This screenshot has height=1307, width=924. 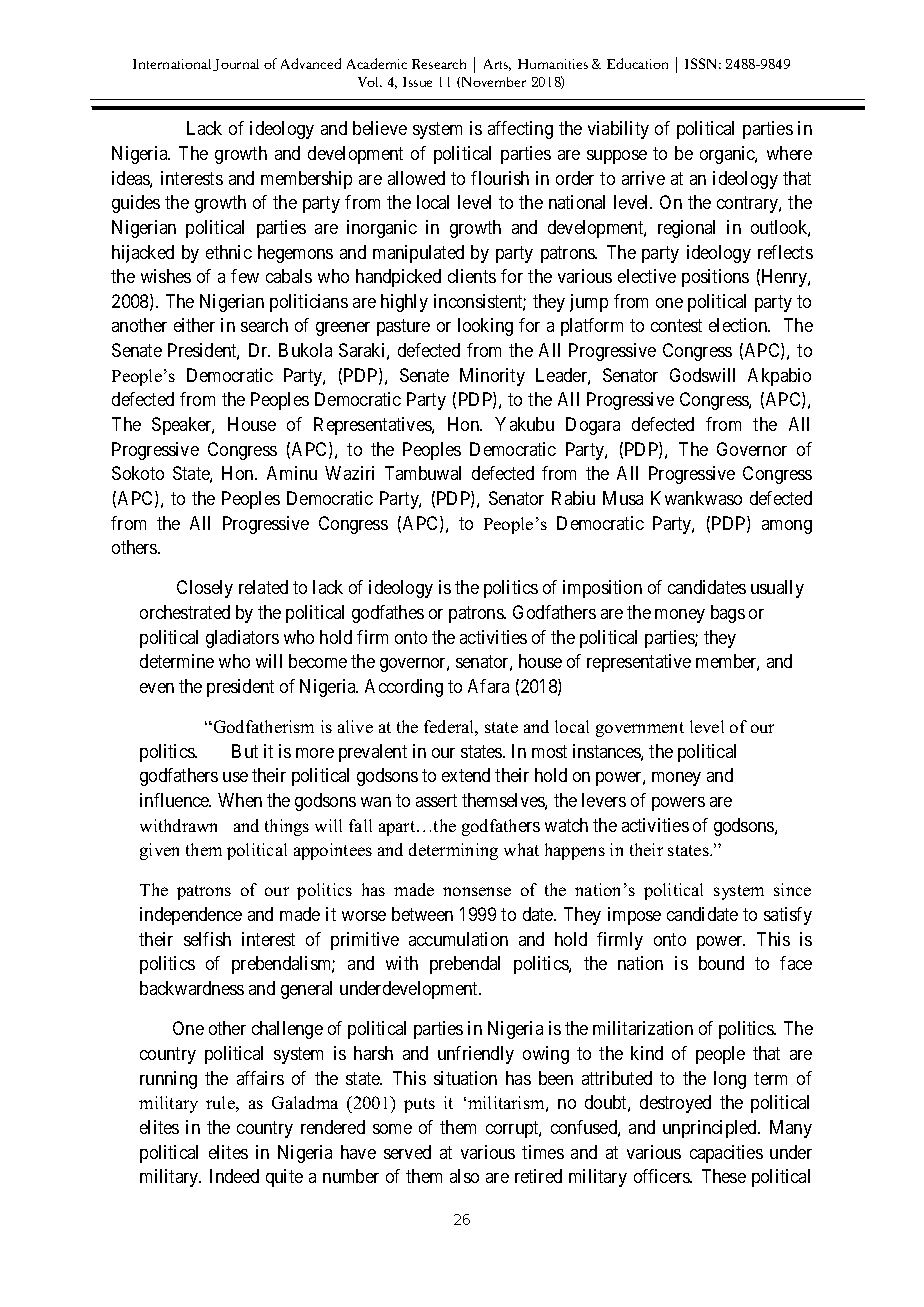 I want to click on Journal, so click(x=236, y=65).
